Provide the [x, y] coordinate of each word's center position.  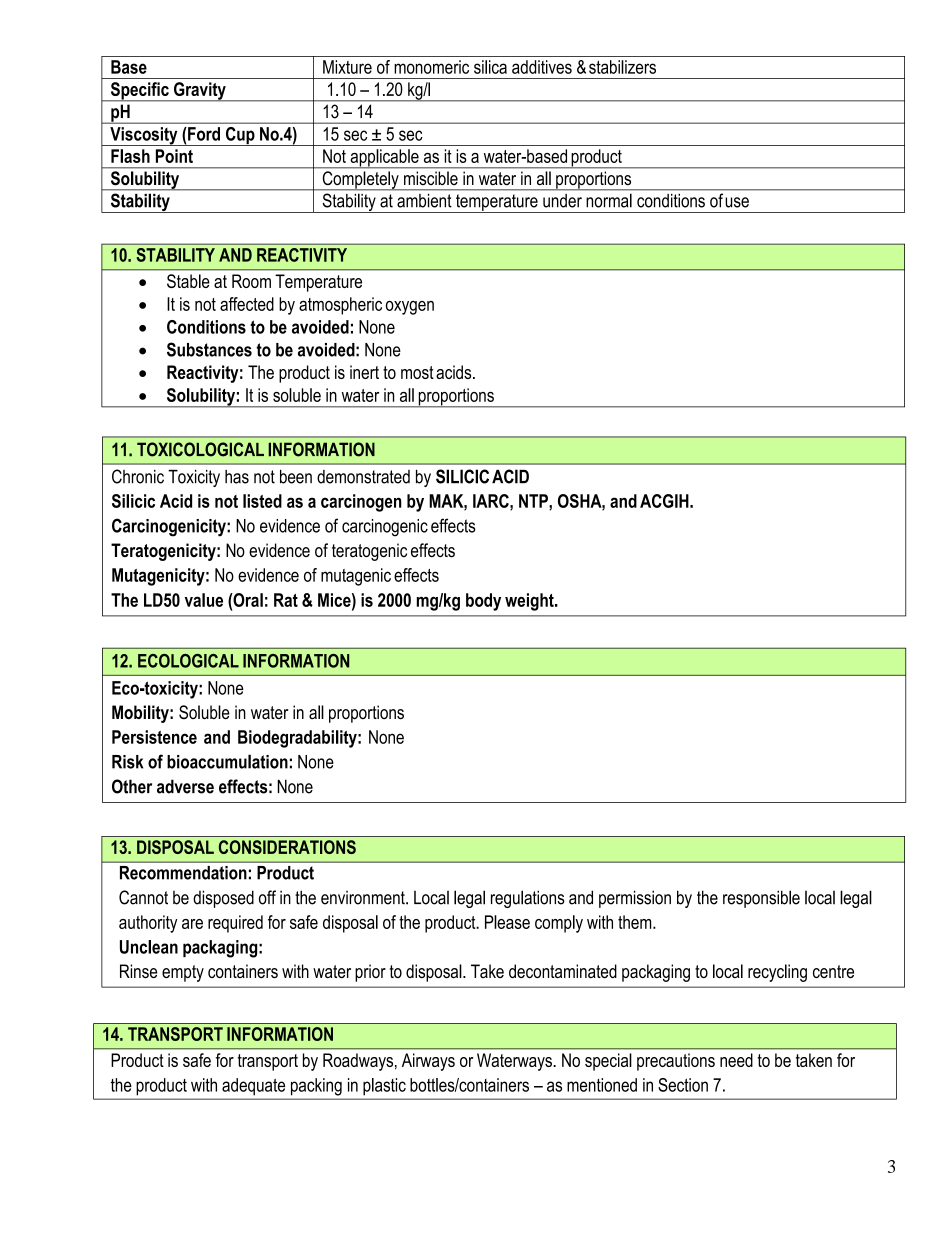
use [737, 202]
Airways [428, 1062]
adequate [253, 1086]
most [417, 372]
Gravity [200, 92]
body [483, 602]
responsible [761, 899]
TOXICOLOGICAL [200, 449]
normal [609, 201]
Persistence [154, 737]
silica [490, 67]
